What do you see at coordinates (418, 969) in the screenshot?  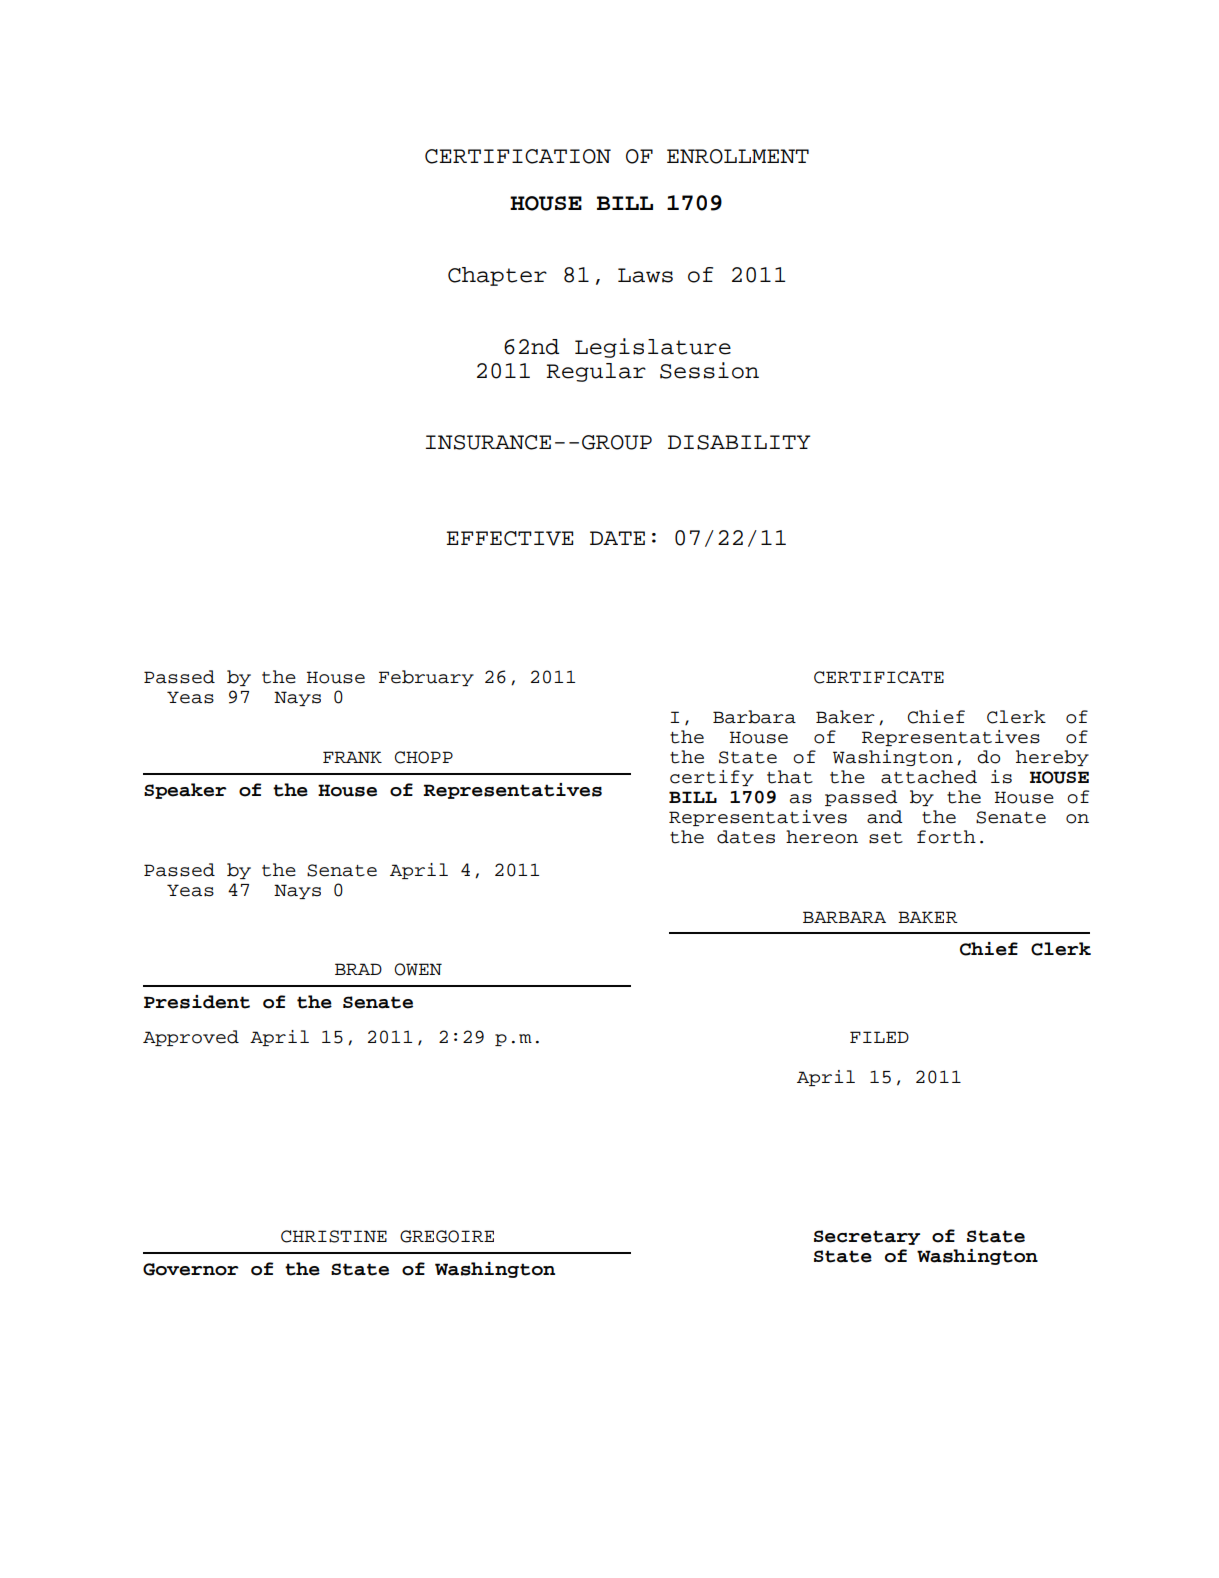 I see `OWEN` at bounding box center [418, 969].
